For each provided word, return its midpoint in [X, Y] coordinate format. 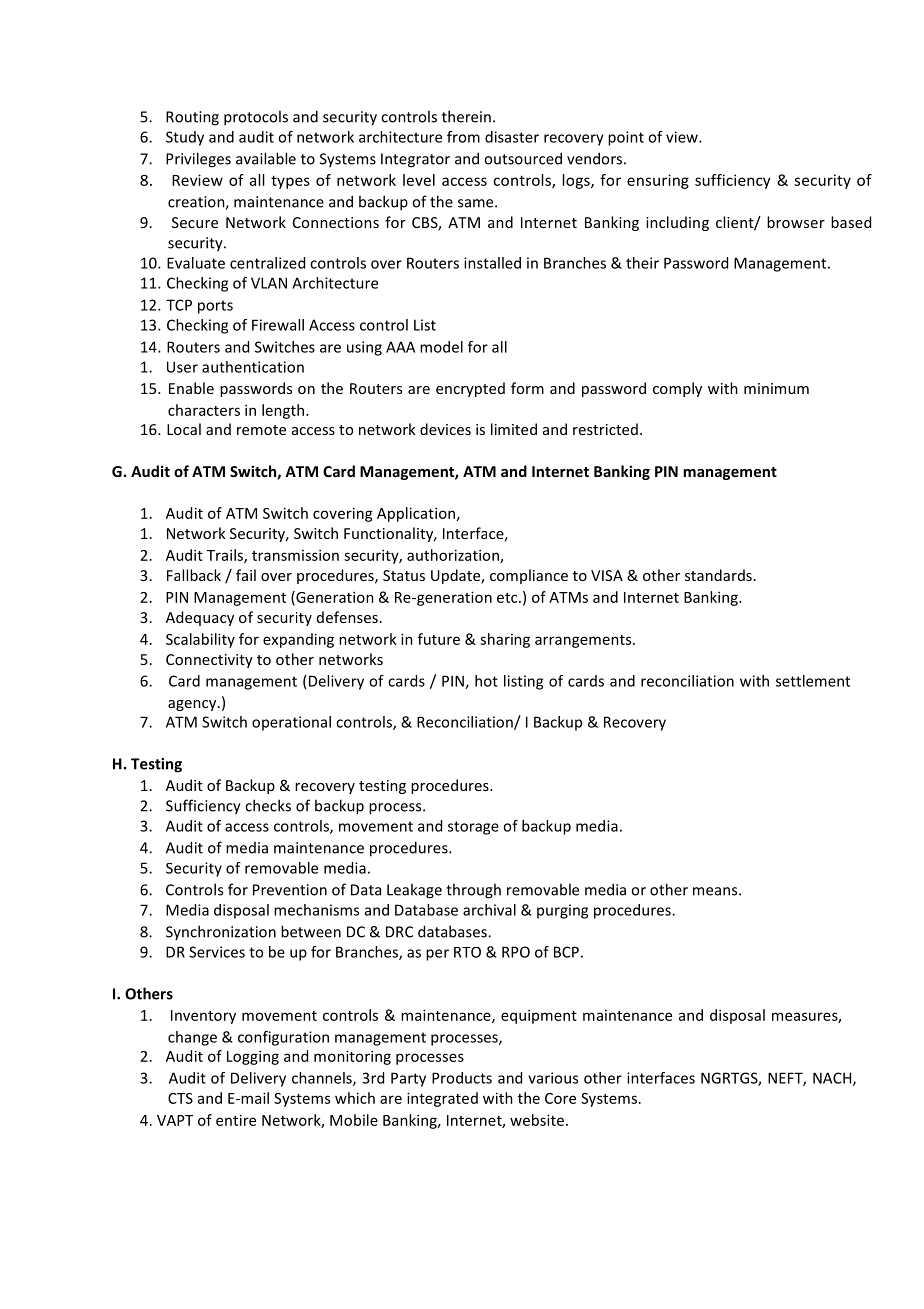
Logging [253, 1057]
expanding [298, 640]
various [553, 1078]
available [266, 158]
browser [796, 222]
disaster [512, 137]
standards [718, 575]
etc [508, 598]
